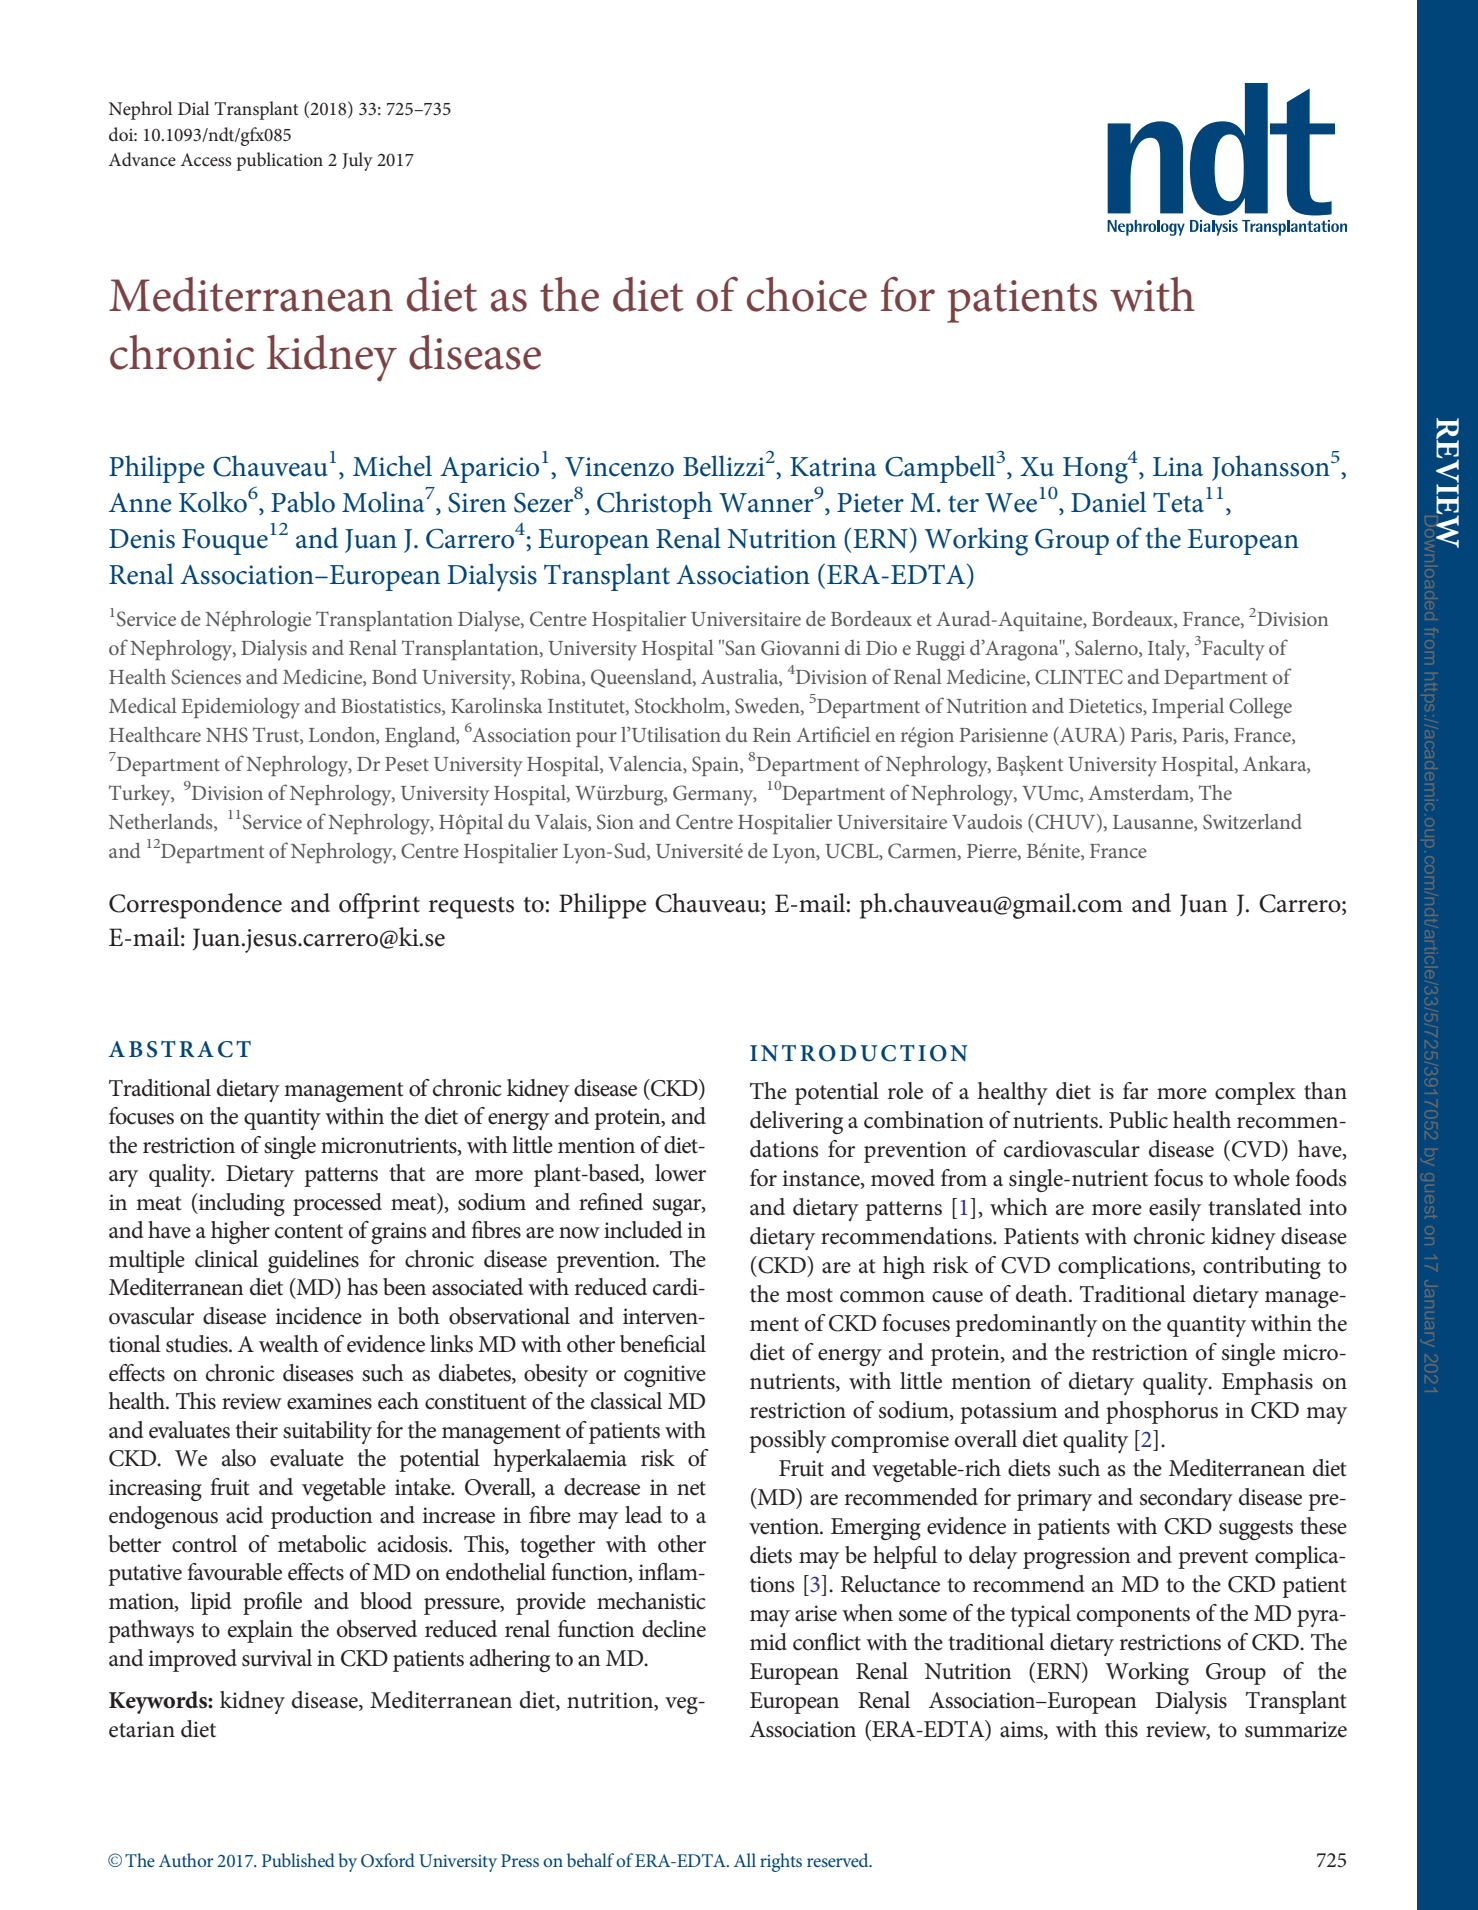 This screenshot has height=1910, width=1478. Describe the element at coordinates (809, 1295) in the screenshot. I see `most` at that location.
